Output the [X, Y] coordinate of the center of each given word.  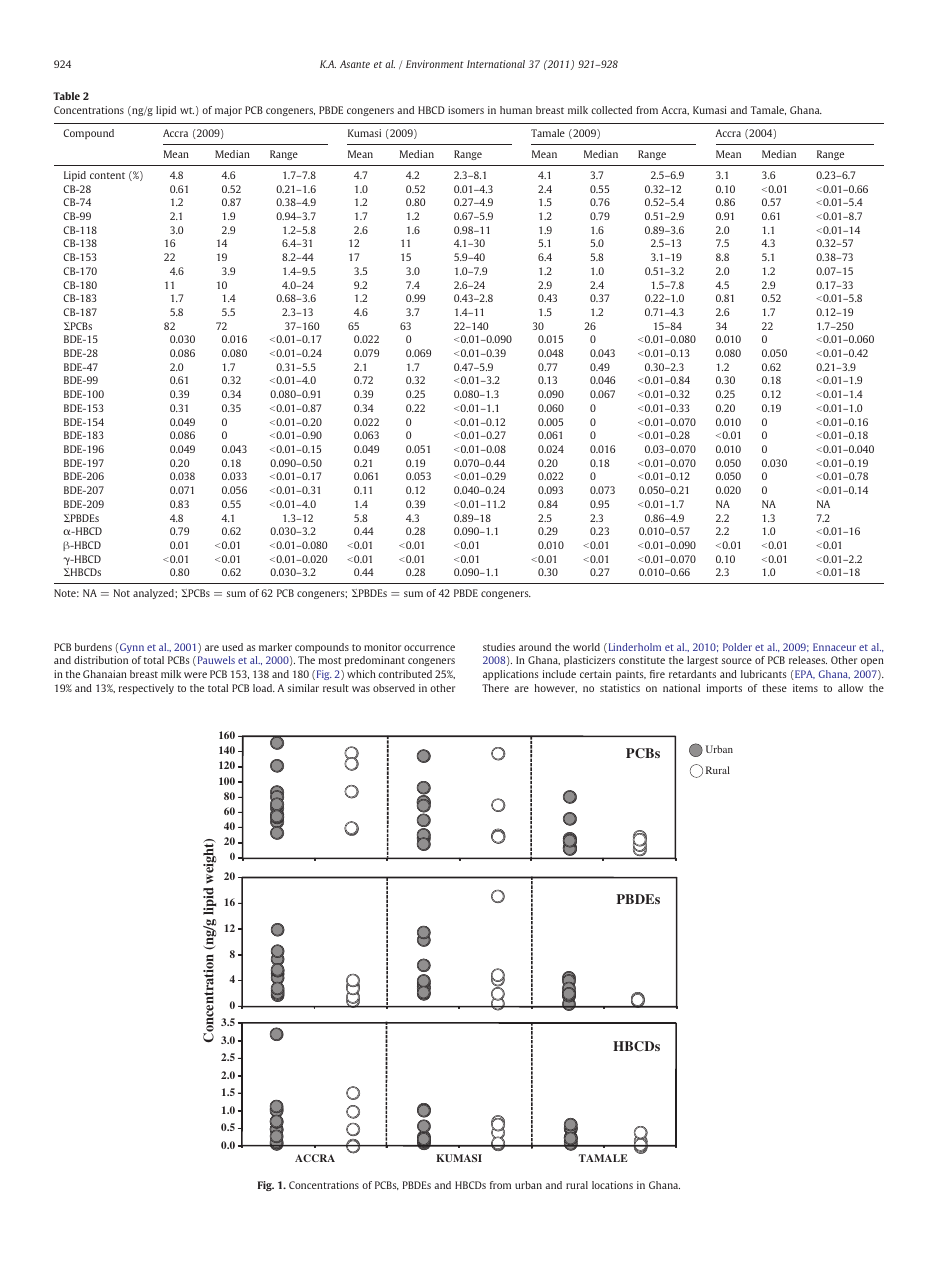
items [805, 688]
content [107, 175]
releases [808, 660]
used [232, 647]
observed [394, 688]
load [264, 688]
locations [612, 1185]
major [228, 111]
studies [499, 647]
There [495, 688]
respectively [146, 689]
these [774, 688]
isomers [466, 110]
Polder [737, 647]
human [516, 110]
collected [611, 110]
